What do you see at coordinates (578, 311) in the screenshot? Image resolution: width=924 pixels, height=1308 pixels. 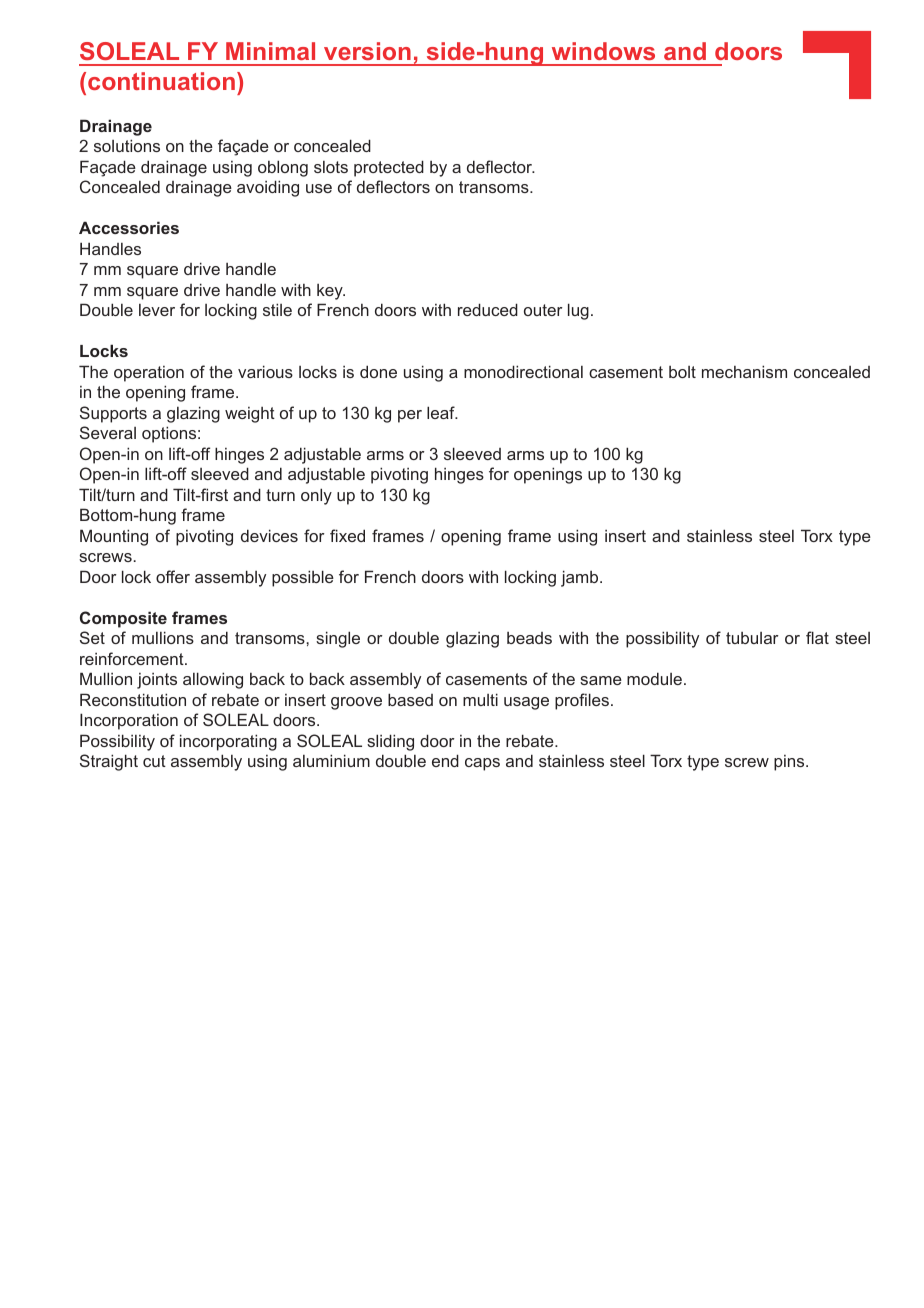 I see `lug` at bounding box center [578, 311].
